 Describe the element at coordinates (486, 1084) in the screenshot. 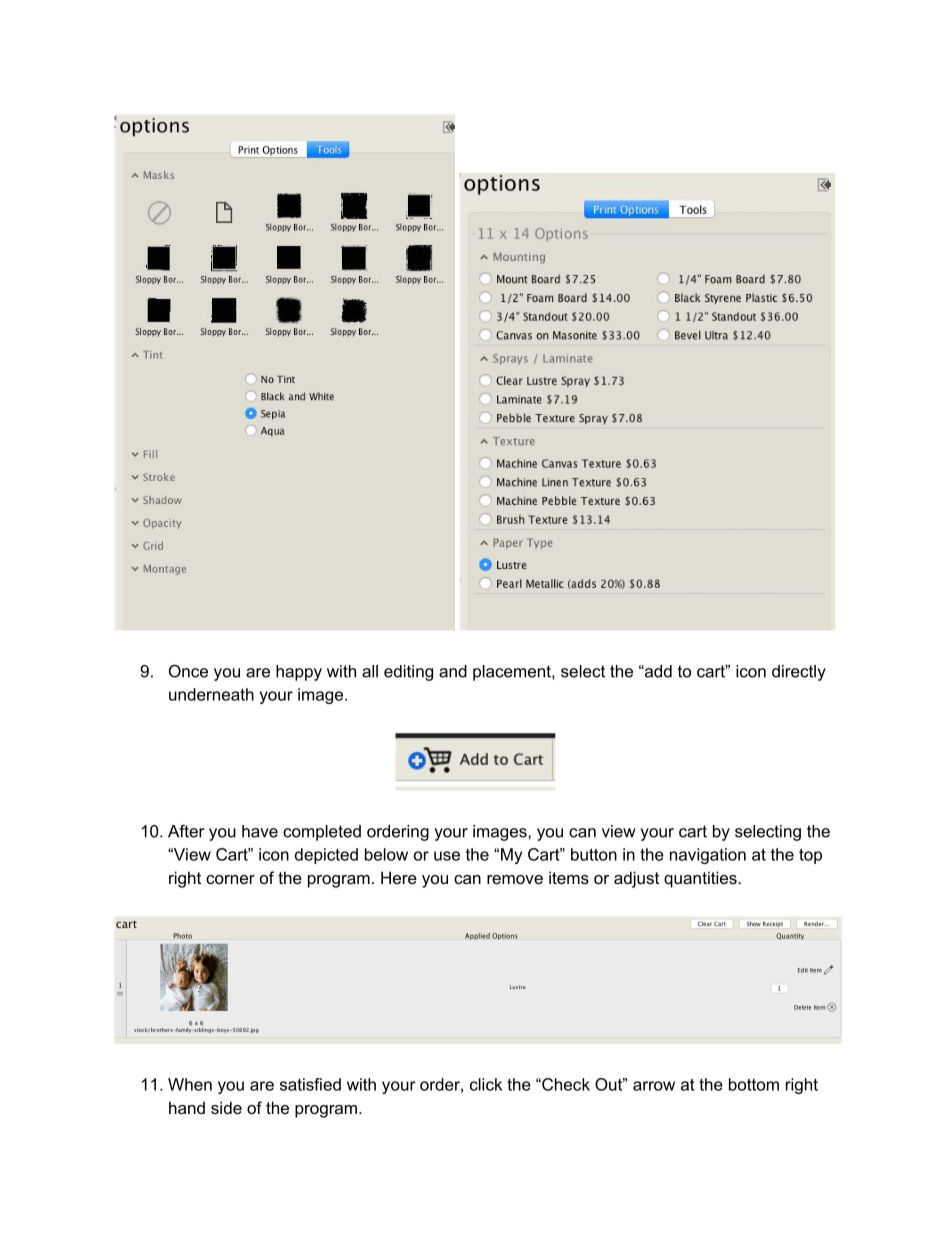

I see `click` at that location.
